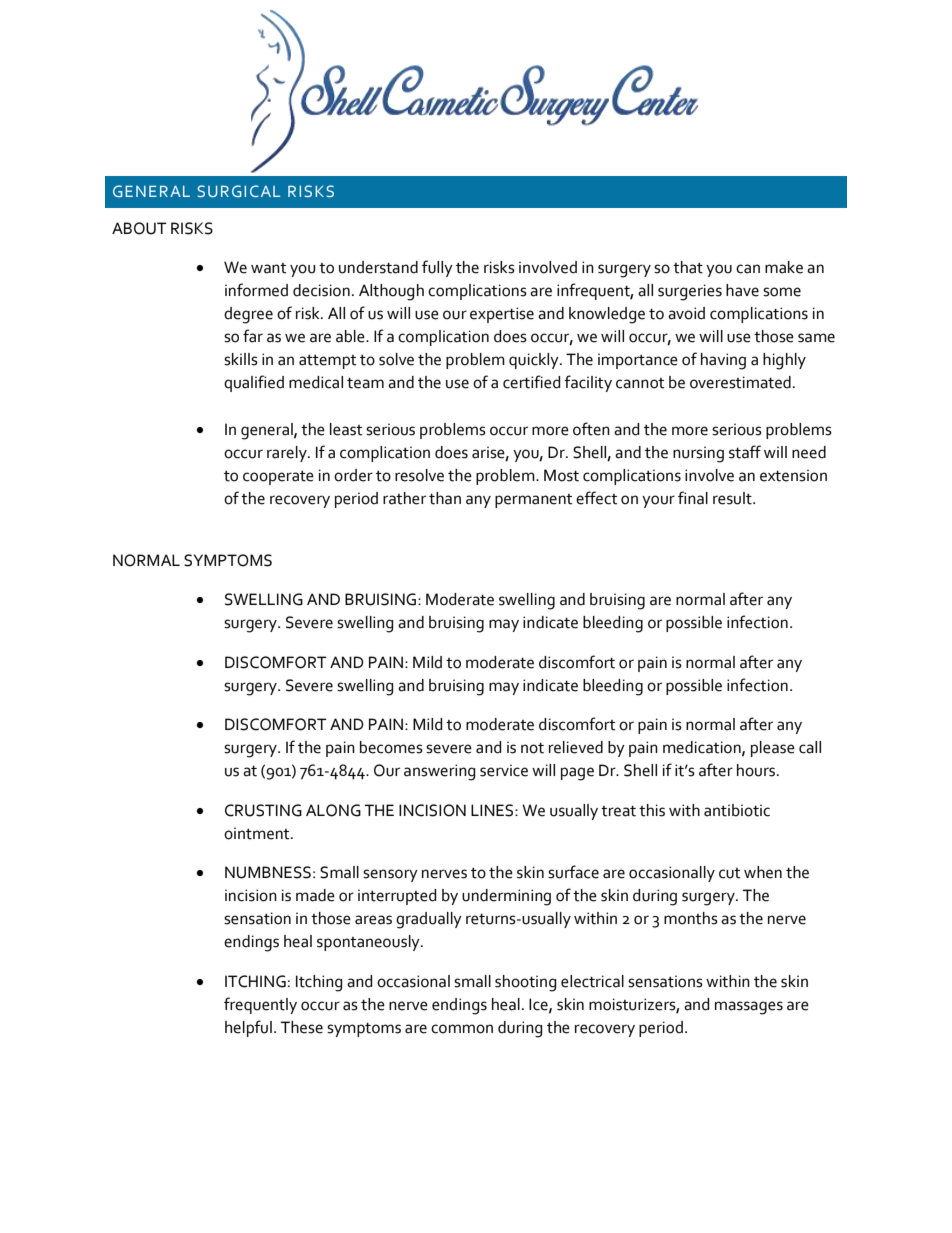 This image has height=1233, width=952. I want to click on that, so click(688, 267).
